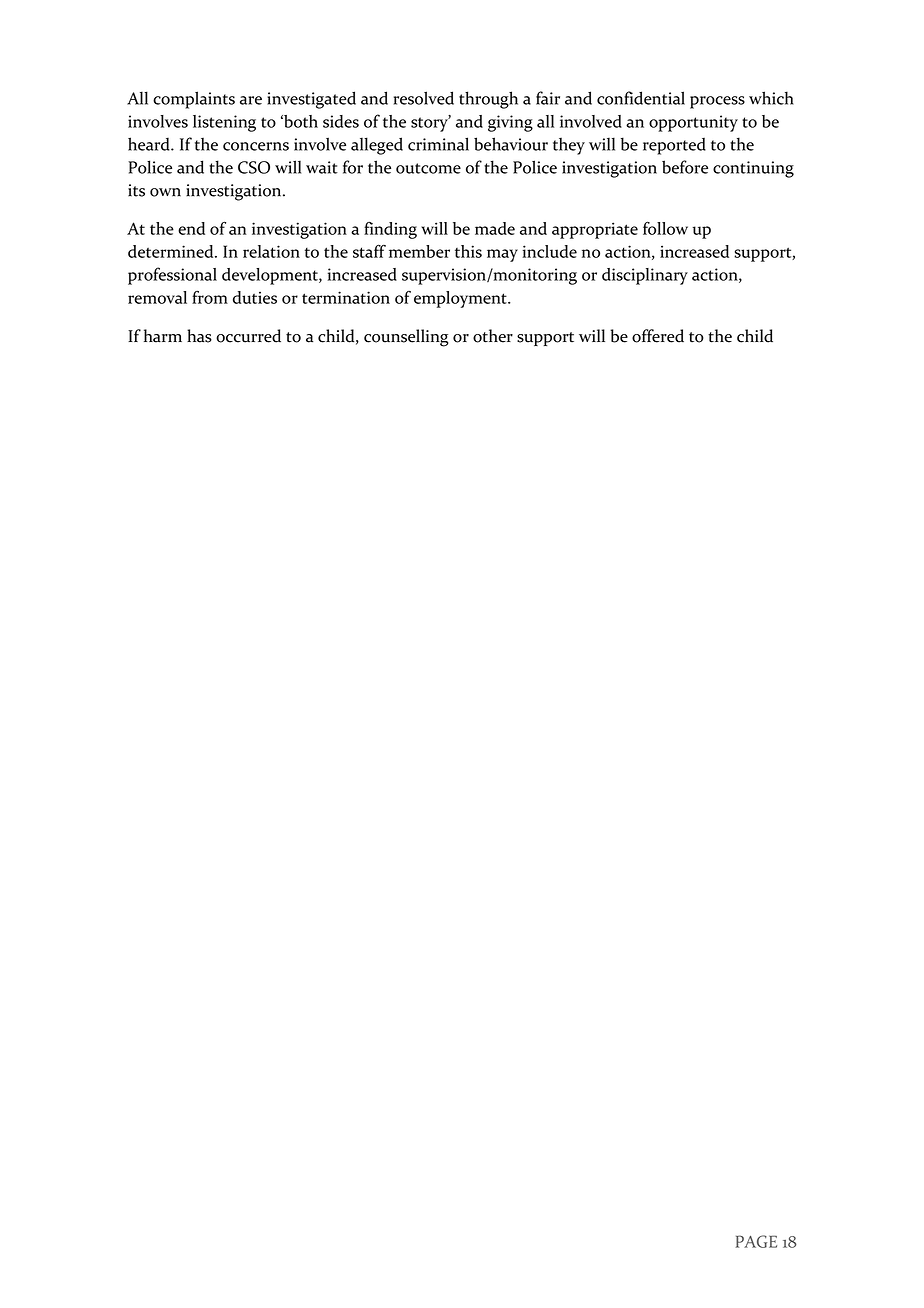  I want to click on harm, so click(163, 336).
